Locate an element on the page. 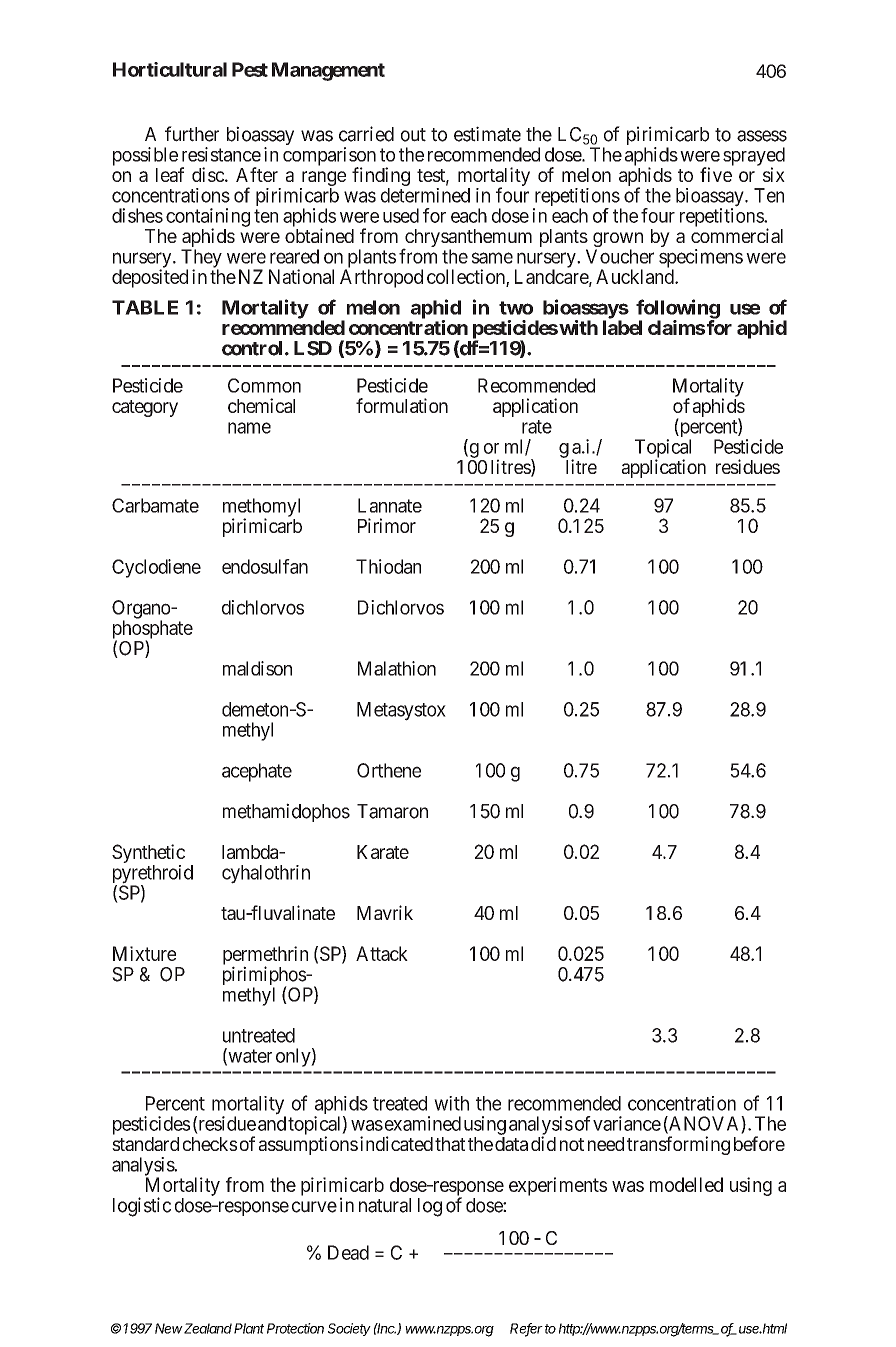 Image resolution: width=896 pixels, height=1347 pixels. variance is located at coordinates (627, 1123).
